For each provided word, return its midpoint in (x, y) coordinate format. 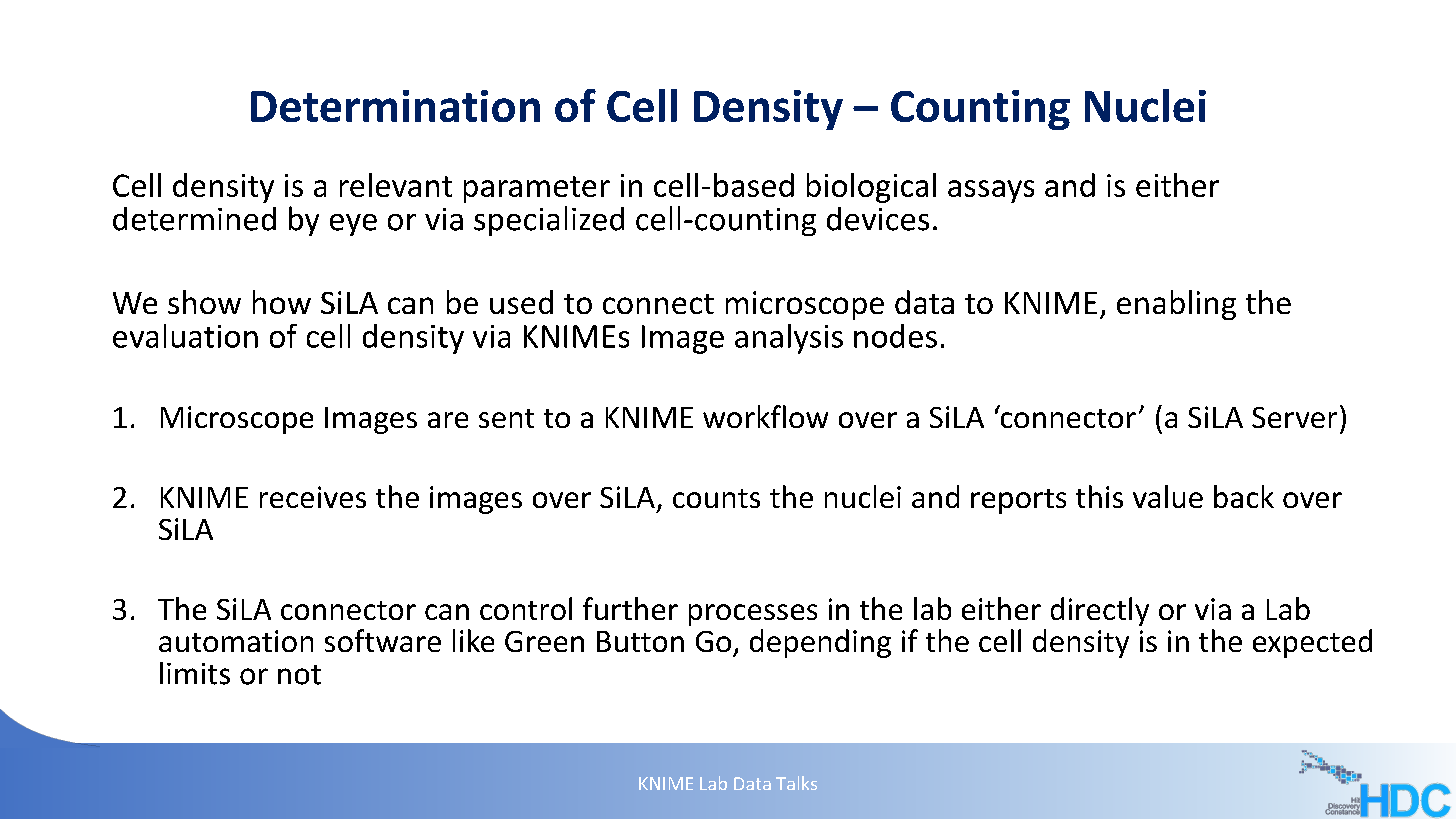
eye (353, 225)
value (1168, 496)
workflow (765, 416)
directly (1100, 611)
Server (1294, 417)
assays (991, 191)
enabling (1176, 305)
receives (313, 497)
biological (871, 188)
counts (716, 498)
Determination (395, 106)
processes (753, 615)
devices (878, 219)
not (299, 675)
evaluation (185, 336)
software (383, 640)
